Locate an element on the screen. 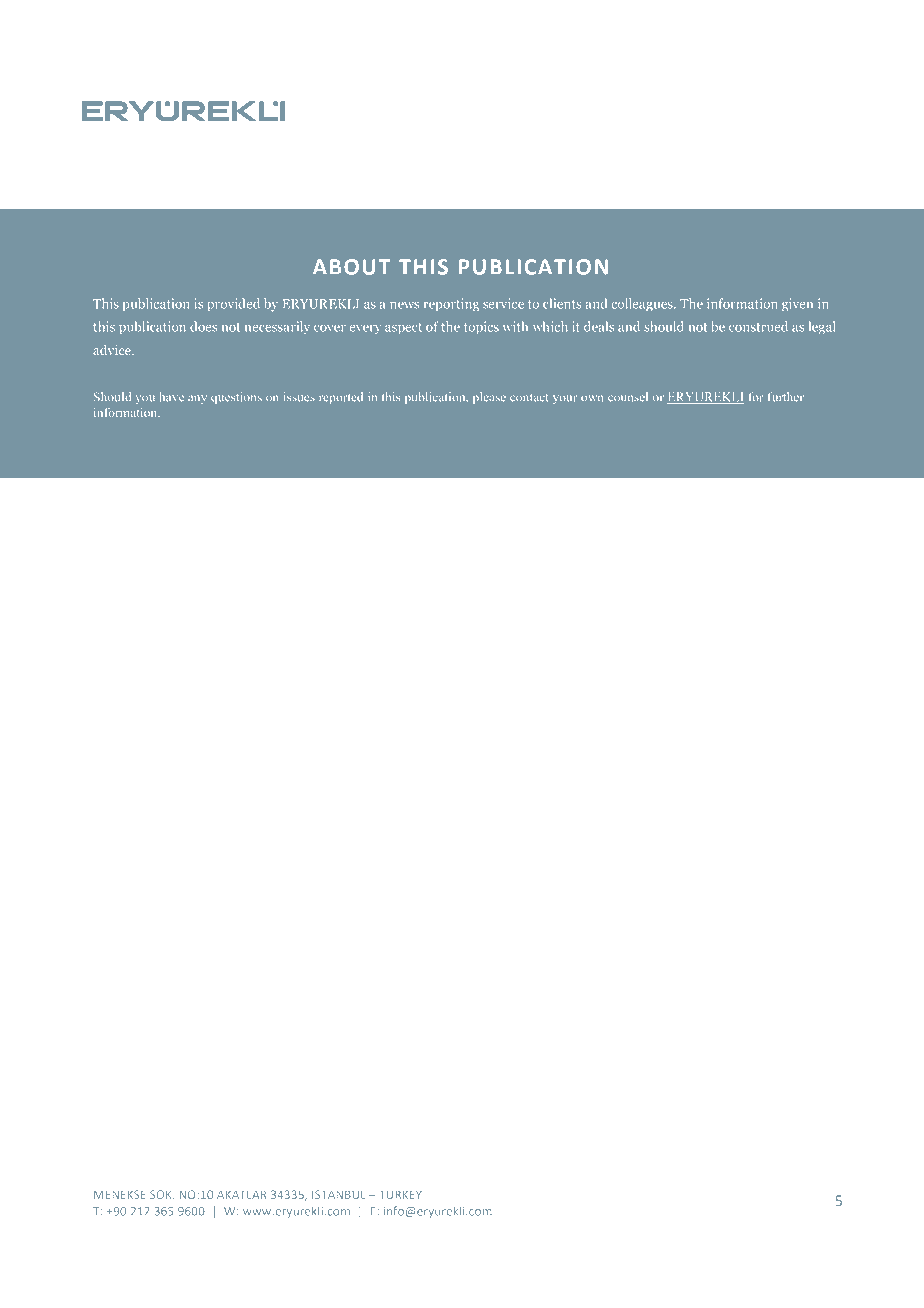 The height and width of the screenshot is (1308, 924). further is located at coordinates (786, 397).
